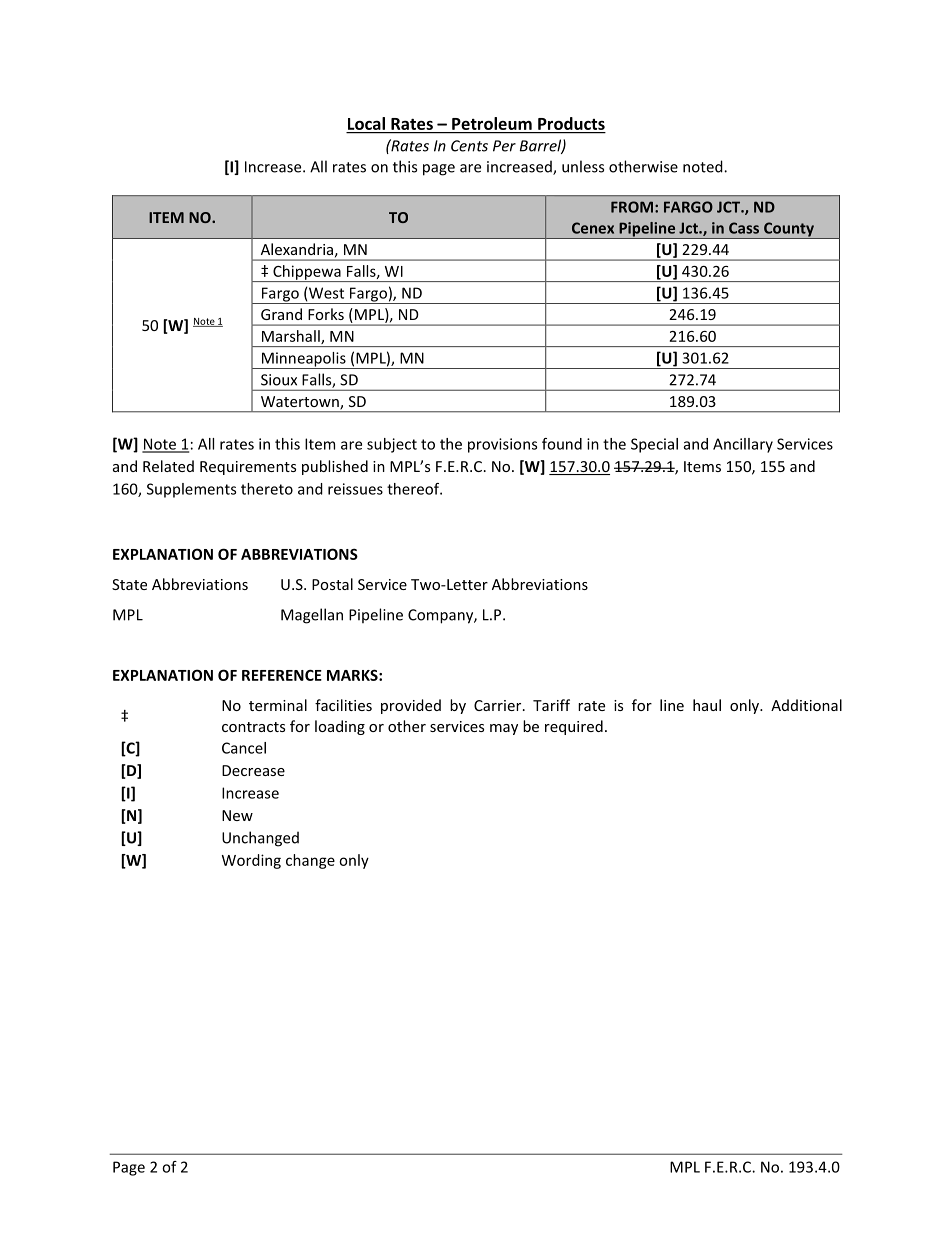 Image resolution: width=952 pixels, height=1233 pixels. What do you see at coordinates (469, 146) in the screenshot?
I see `Cents` at bounding box center [469, 146].
